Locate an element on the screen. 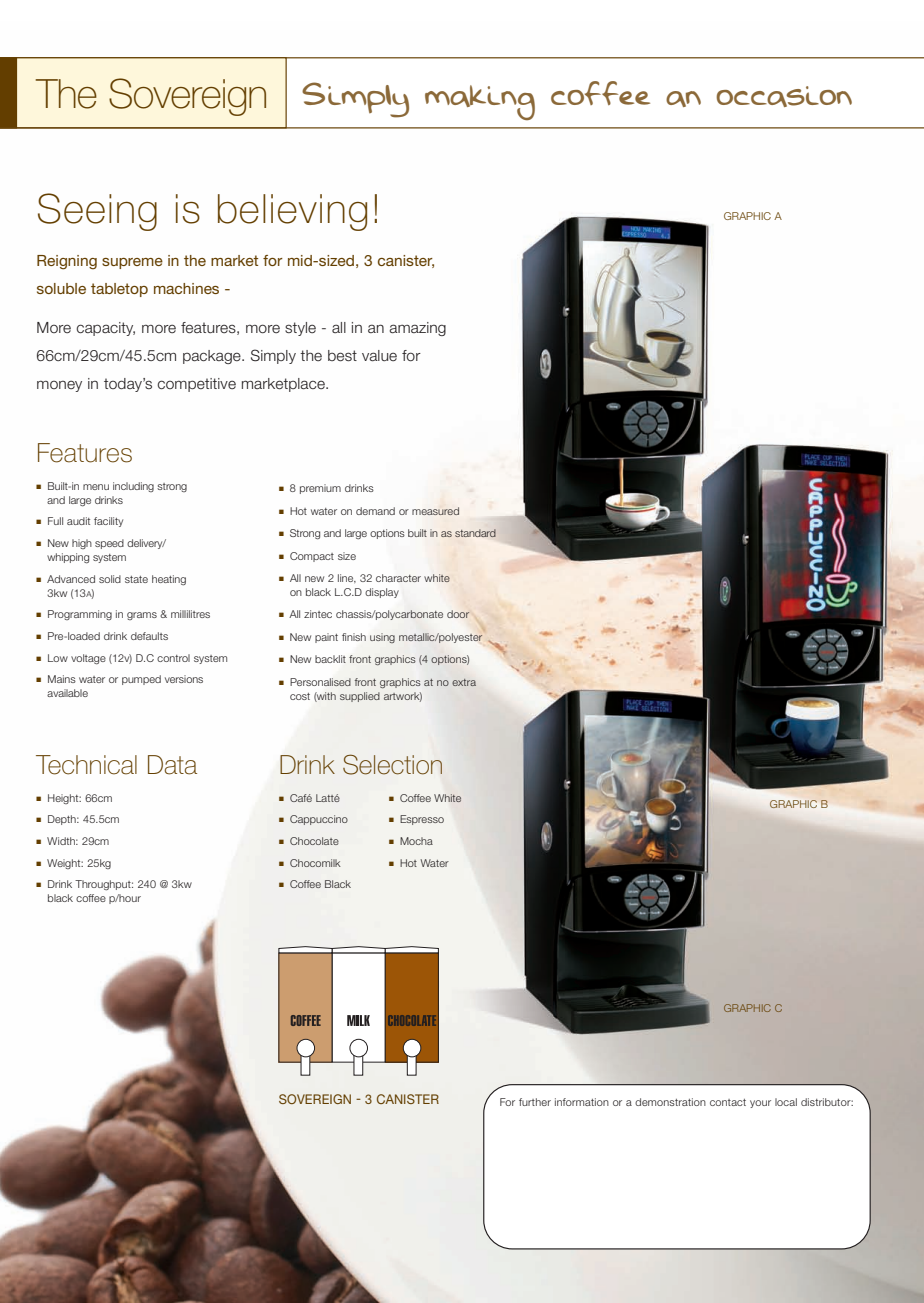  grams is located at coordinates (142, 616).
